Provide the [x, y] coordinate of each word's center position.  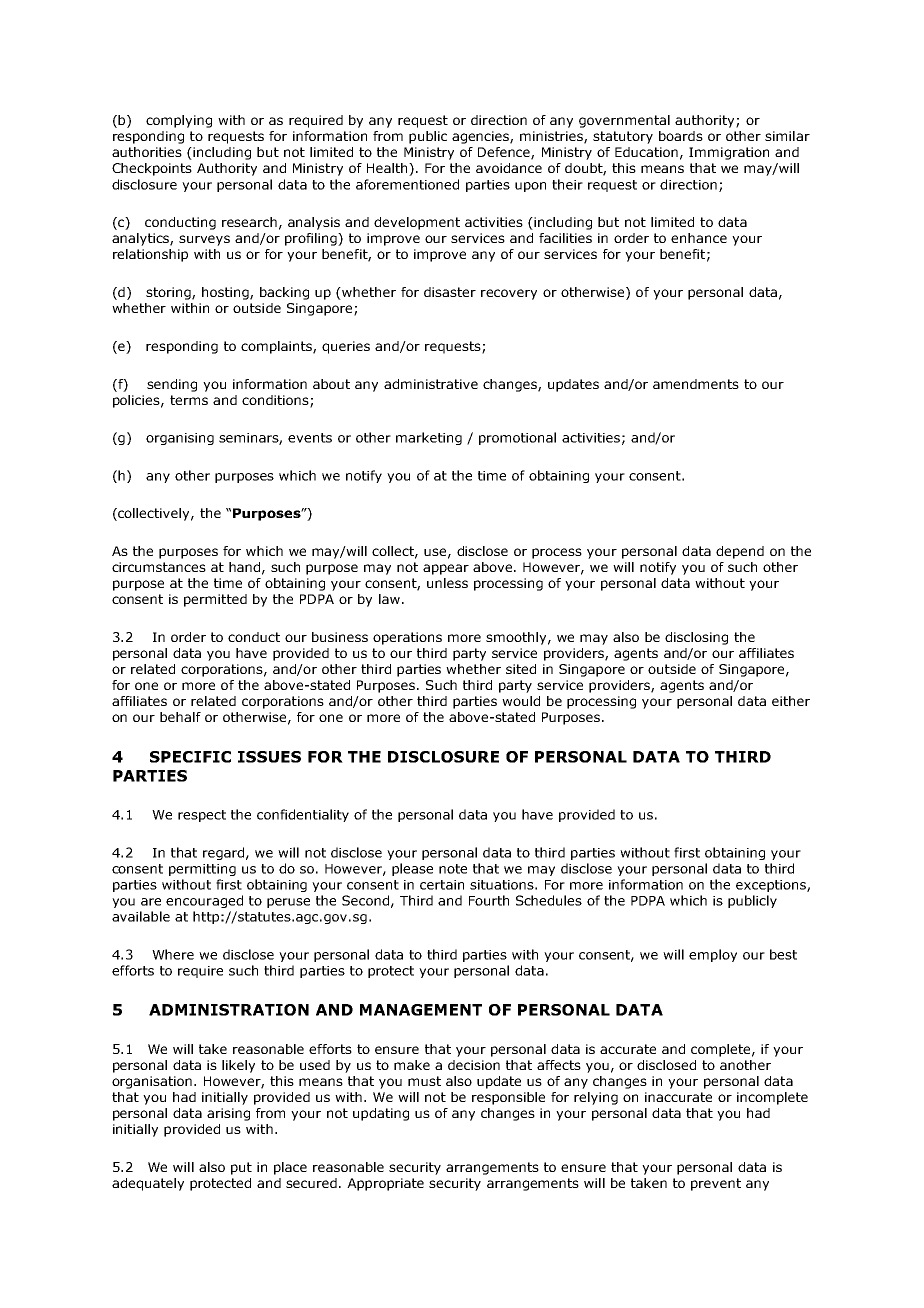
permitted [215, 600]
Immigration [729, 153]
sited [521, 669]
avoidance [509, 168]
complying [179, 121]
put [241, 1168]
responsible [508, 1098]
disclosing [696, 638]
